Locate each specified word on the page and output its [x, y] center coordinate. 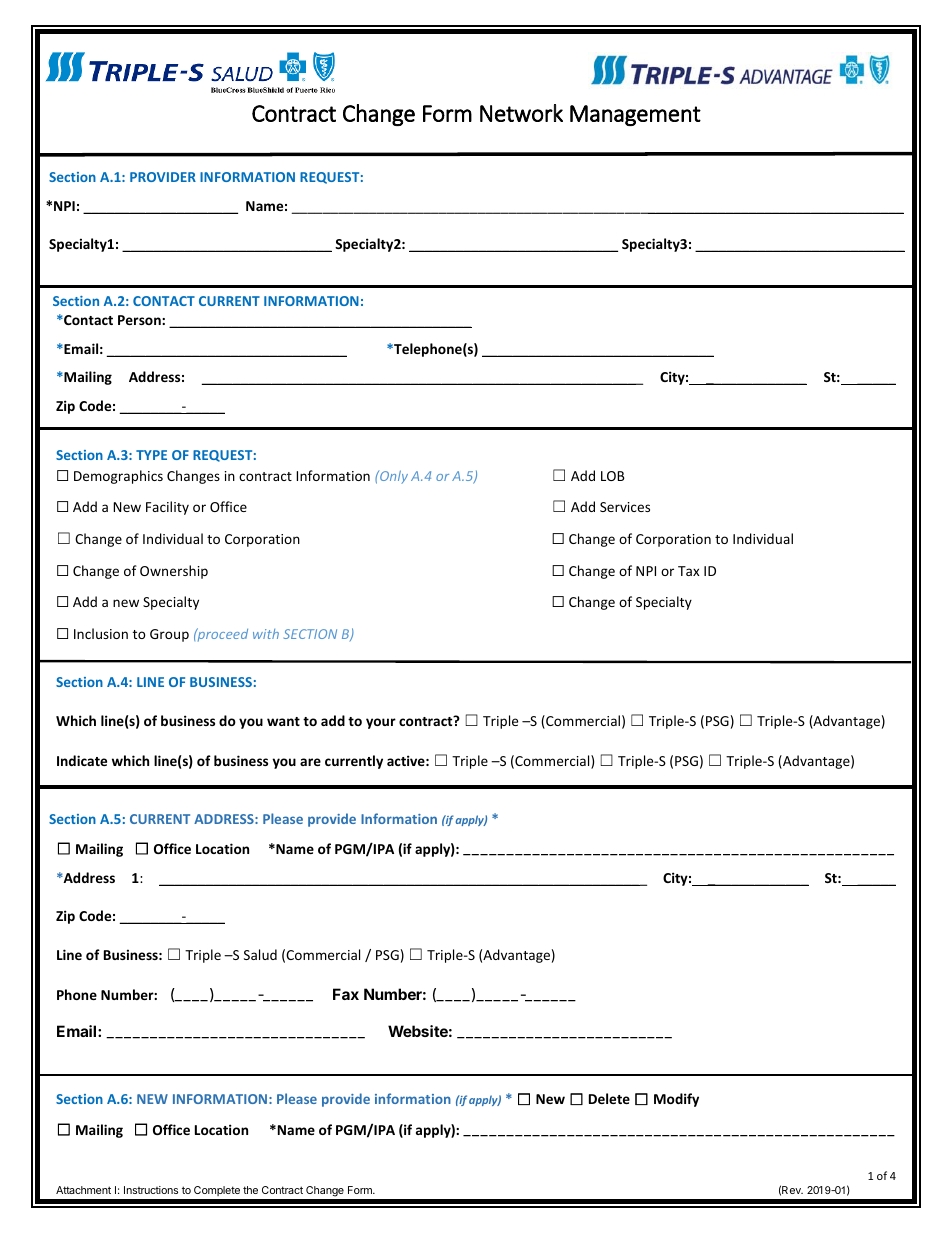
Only [393, 477]
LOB [613, 476]
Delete [609, 1098]
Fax [346, 994]
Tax [689, 571]
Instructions [151, 1190]
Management [635, 115]
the [250, 1190]
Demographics [118, 477]
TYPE [151, 455]
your [381, 723]
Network [521, 113]
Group [169, 635]
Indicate [82, 760]
